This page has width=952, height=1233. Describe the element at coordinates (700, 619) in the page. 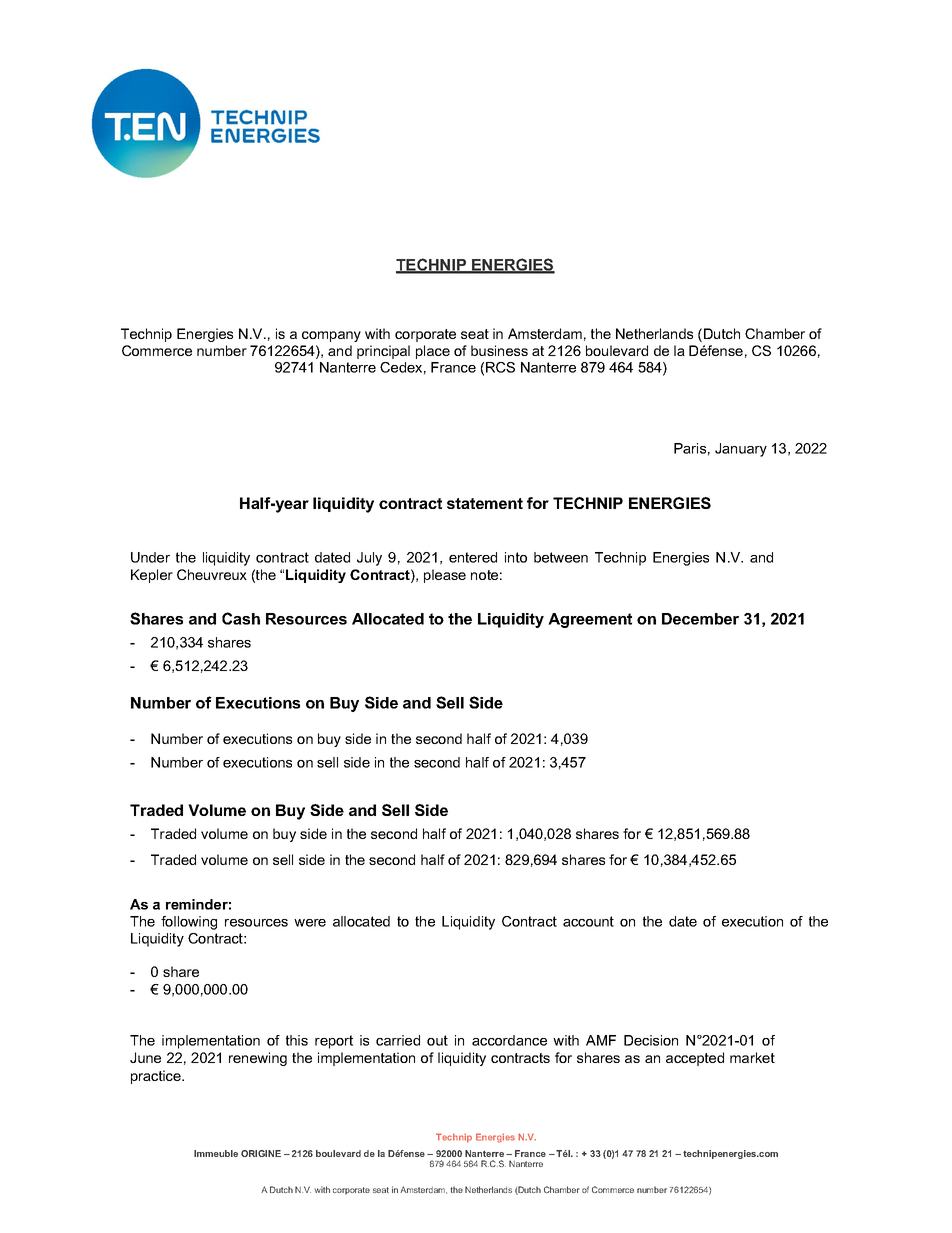

I see `December` at that location.
